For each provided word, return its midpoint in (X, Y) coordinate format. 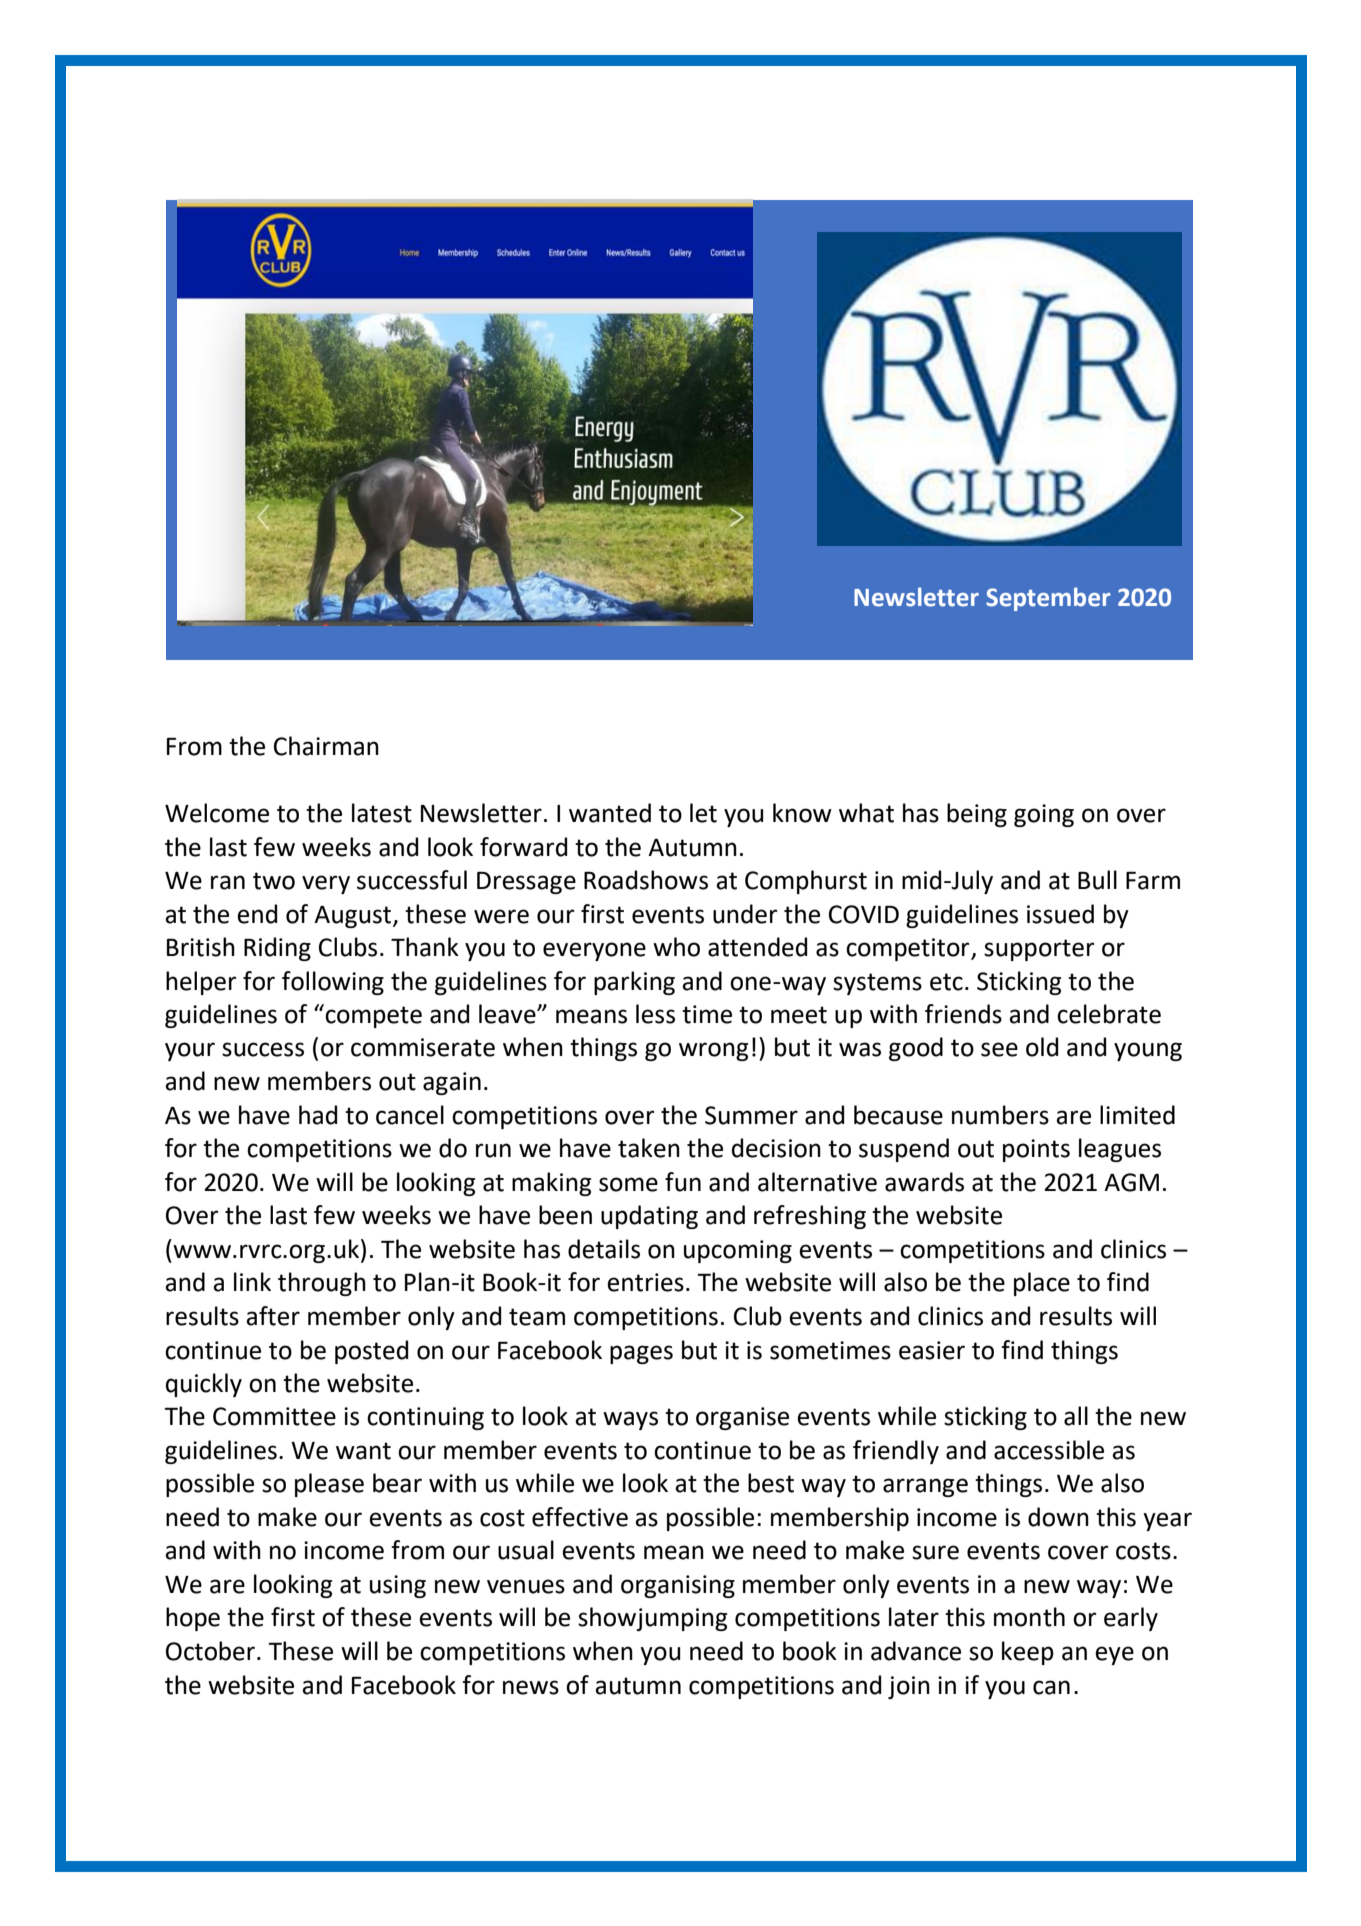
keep (1028, 1653)
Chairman (326, 746)
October (210, 1651)
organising (678, 1586)
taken (649, 1148)
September (1048, 599)
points (1036, 1150)
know (802, 813)
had (318, 1115)
